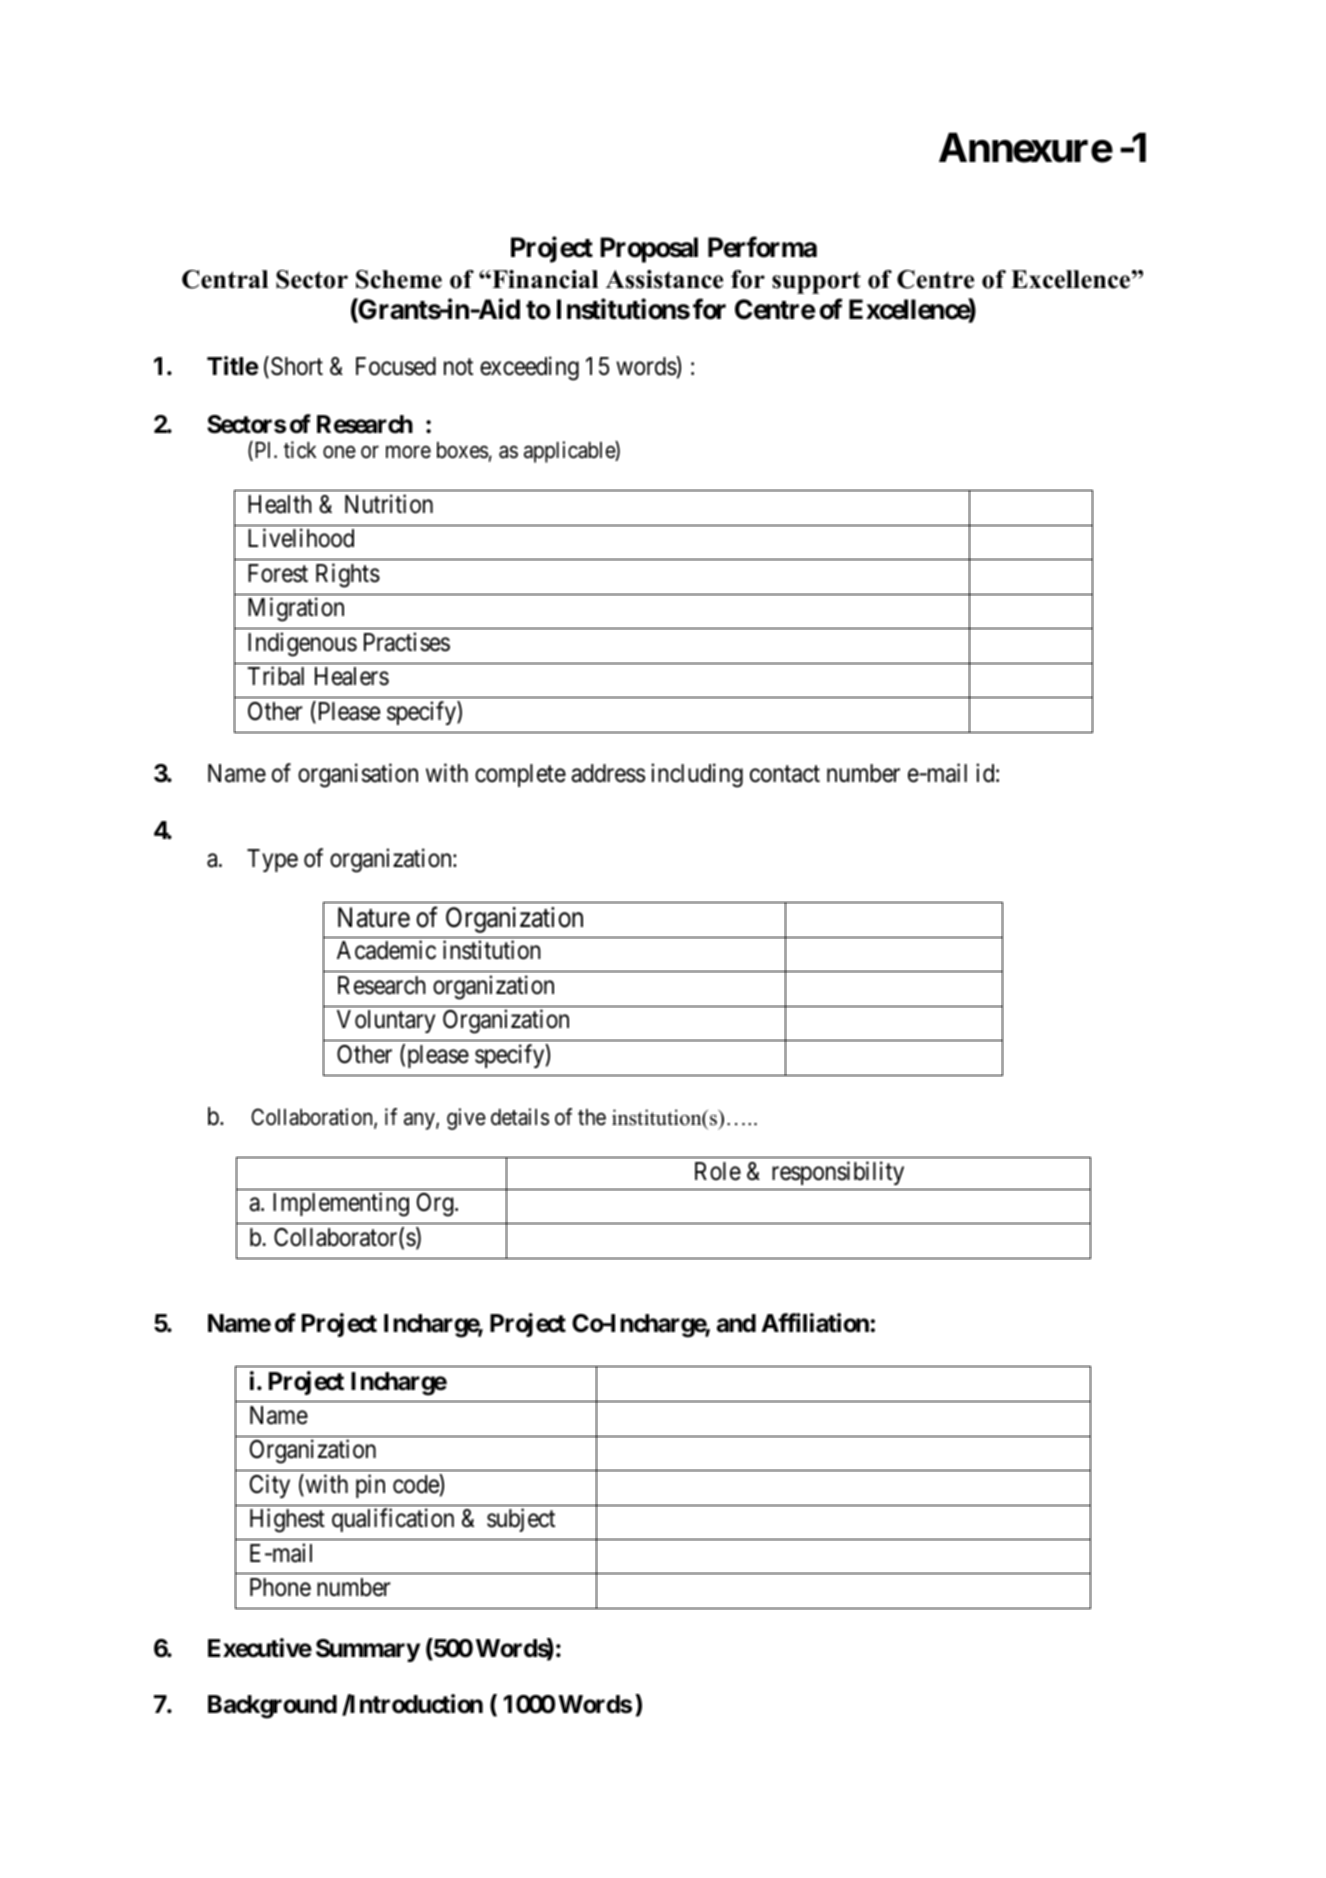 This screenshot has width=1326, height=1878. Describe the element at coordinates (529, 369) in the screenshot. I see `exceeding` at that location.
